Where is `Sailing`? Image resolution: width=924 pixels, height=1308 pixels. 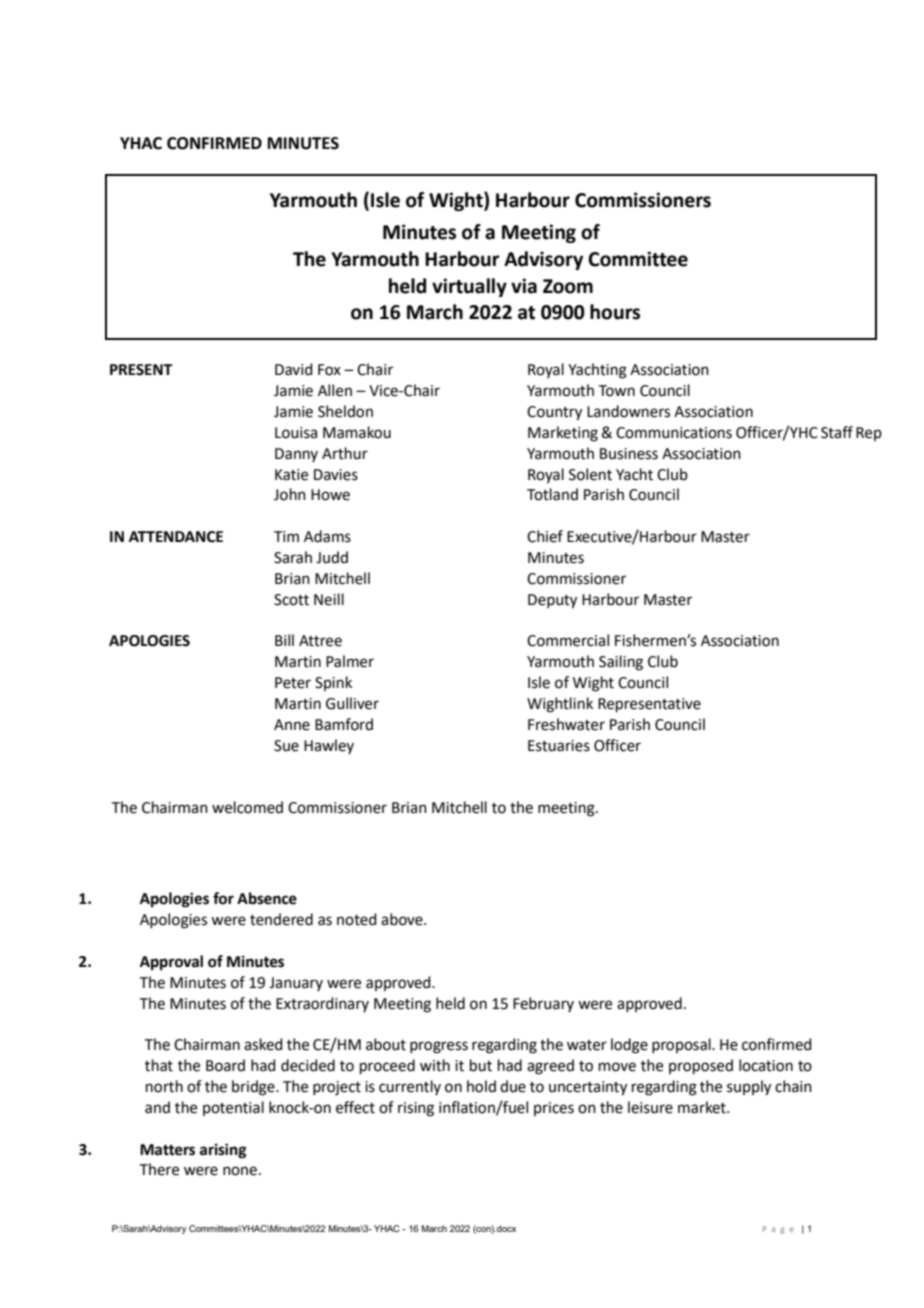 Sailing is located at coordinates (621, 663).
